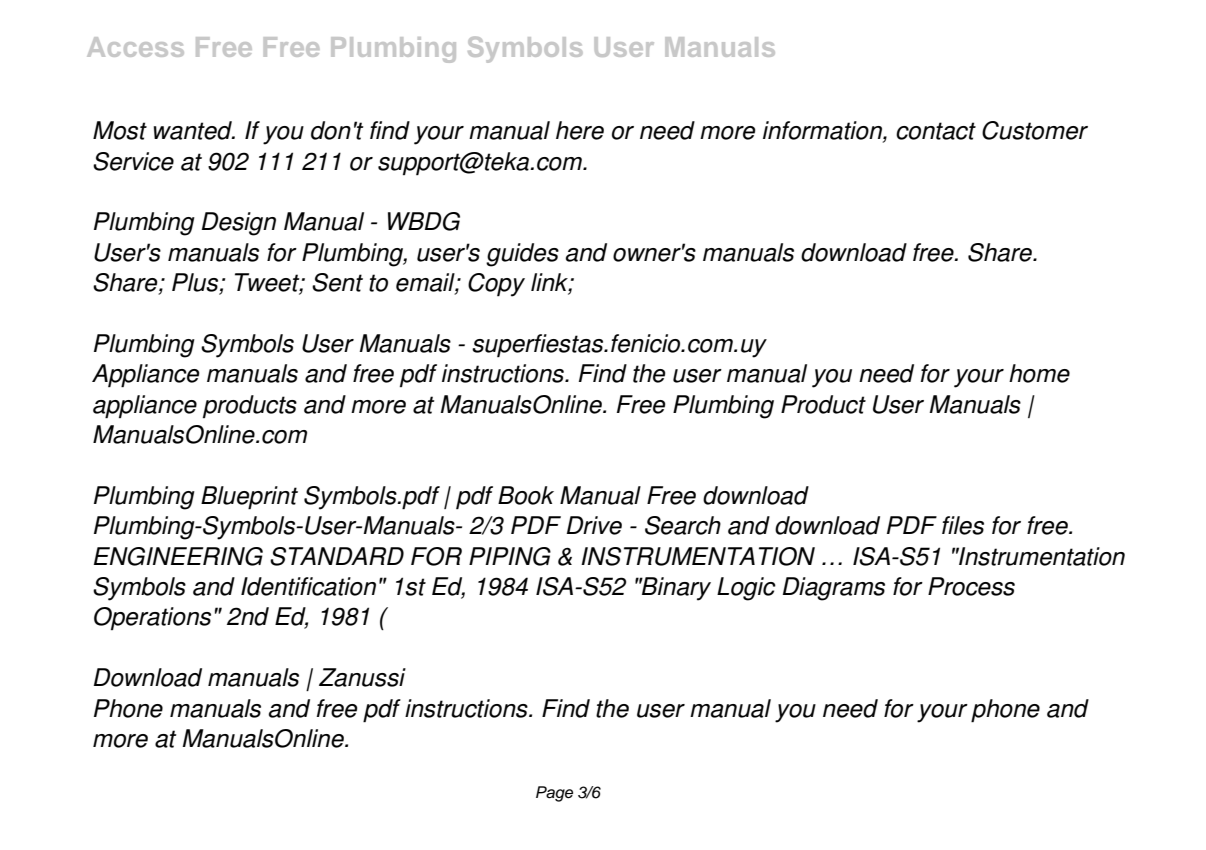 This screenshot has height=850, width=1206. Describe the element at coordinates (1039, 373) in the screenshot. I see `home` at that location.
